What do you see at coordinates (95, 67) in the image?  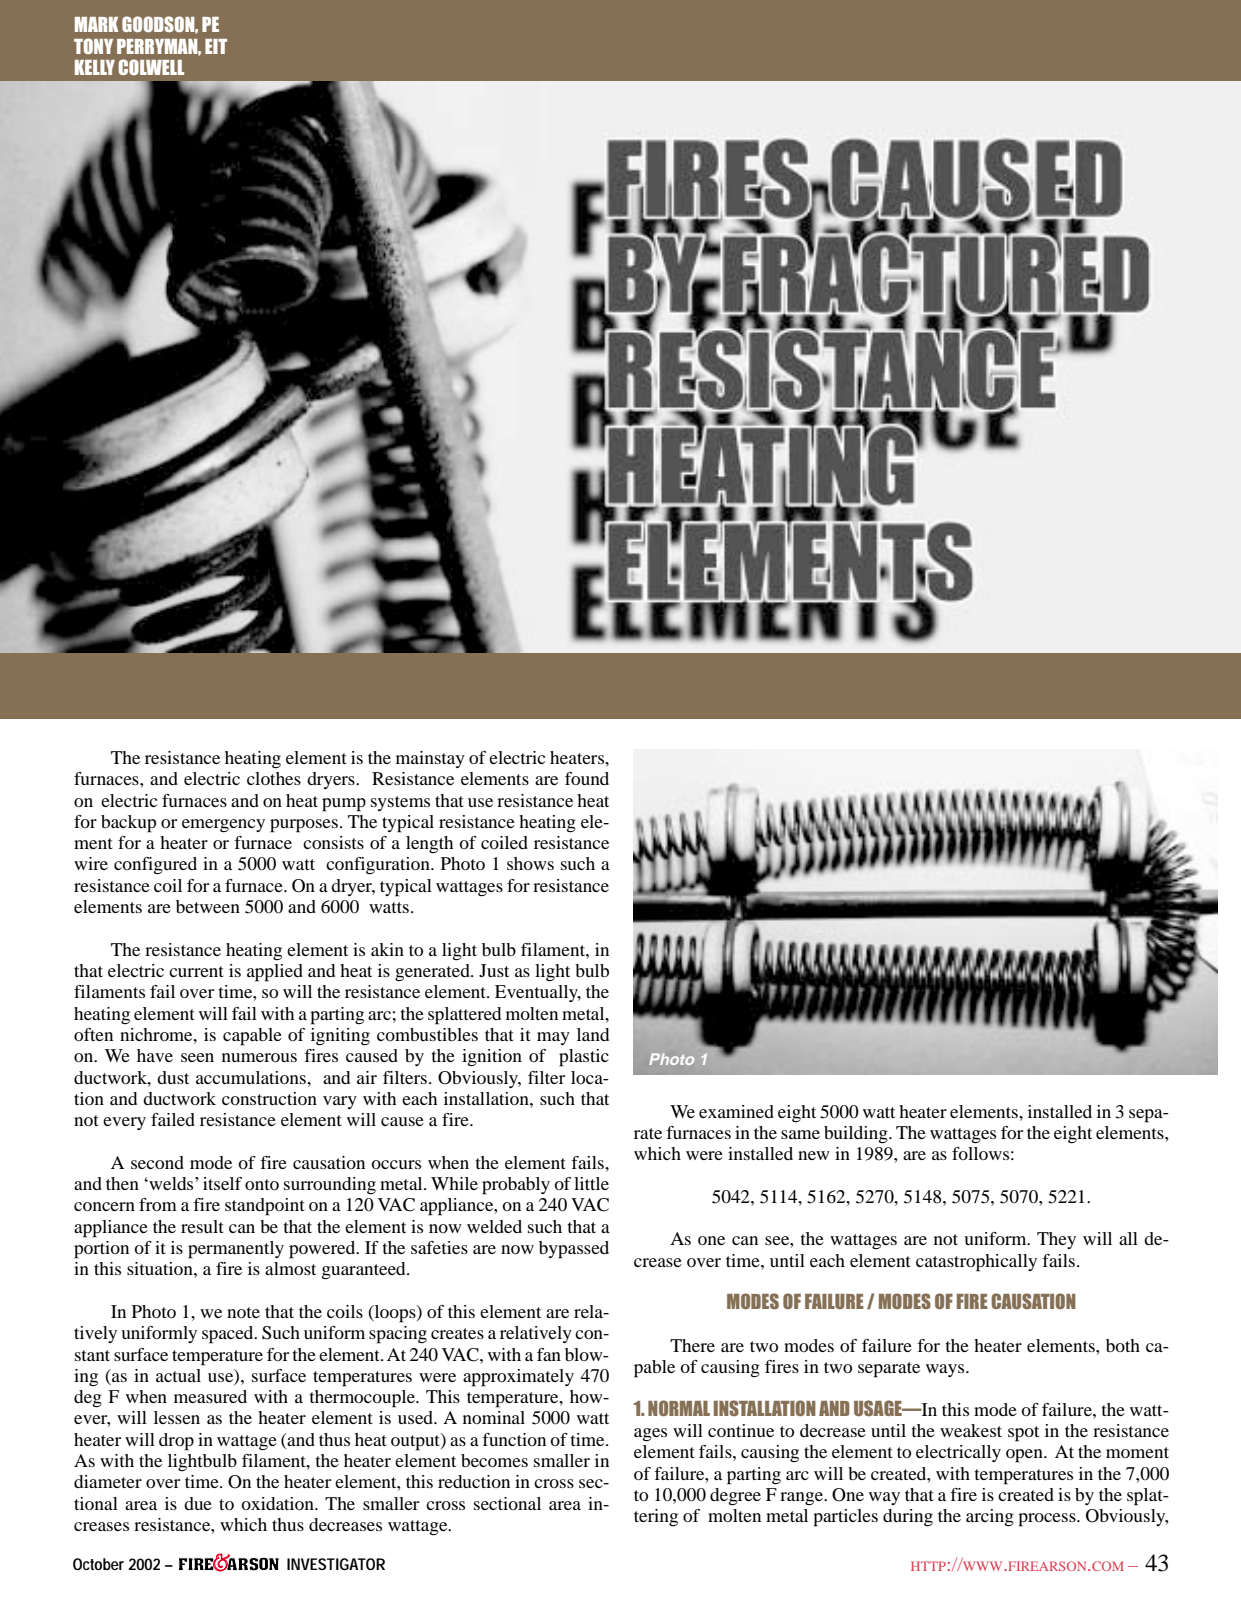 I see `KELLY` at bounding box center [95, 67].
